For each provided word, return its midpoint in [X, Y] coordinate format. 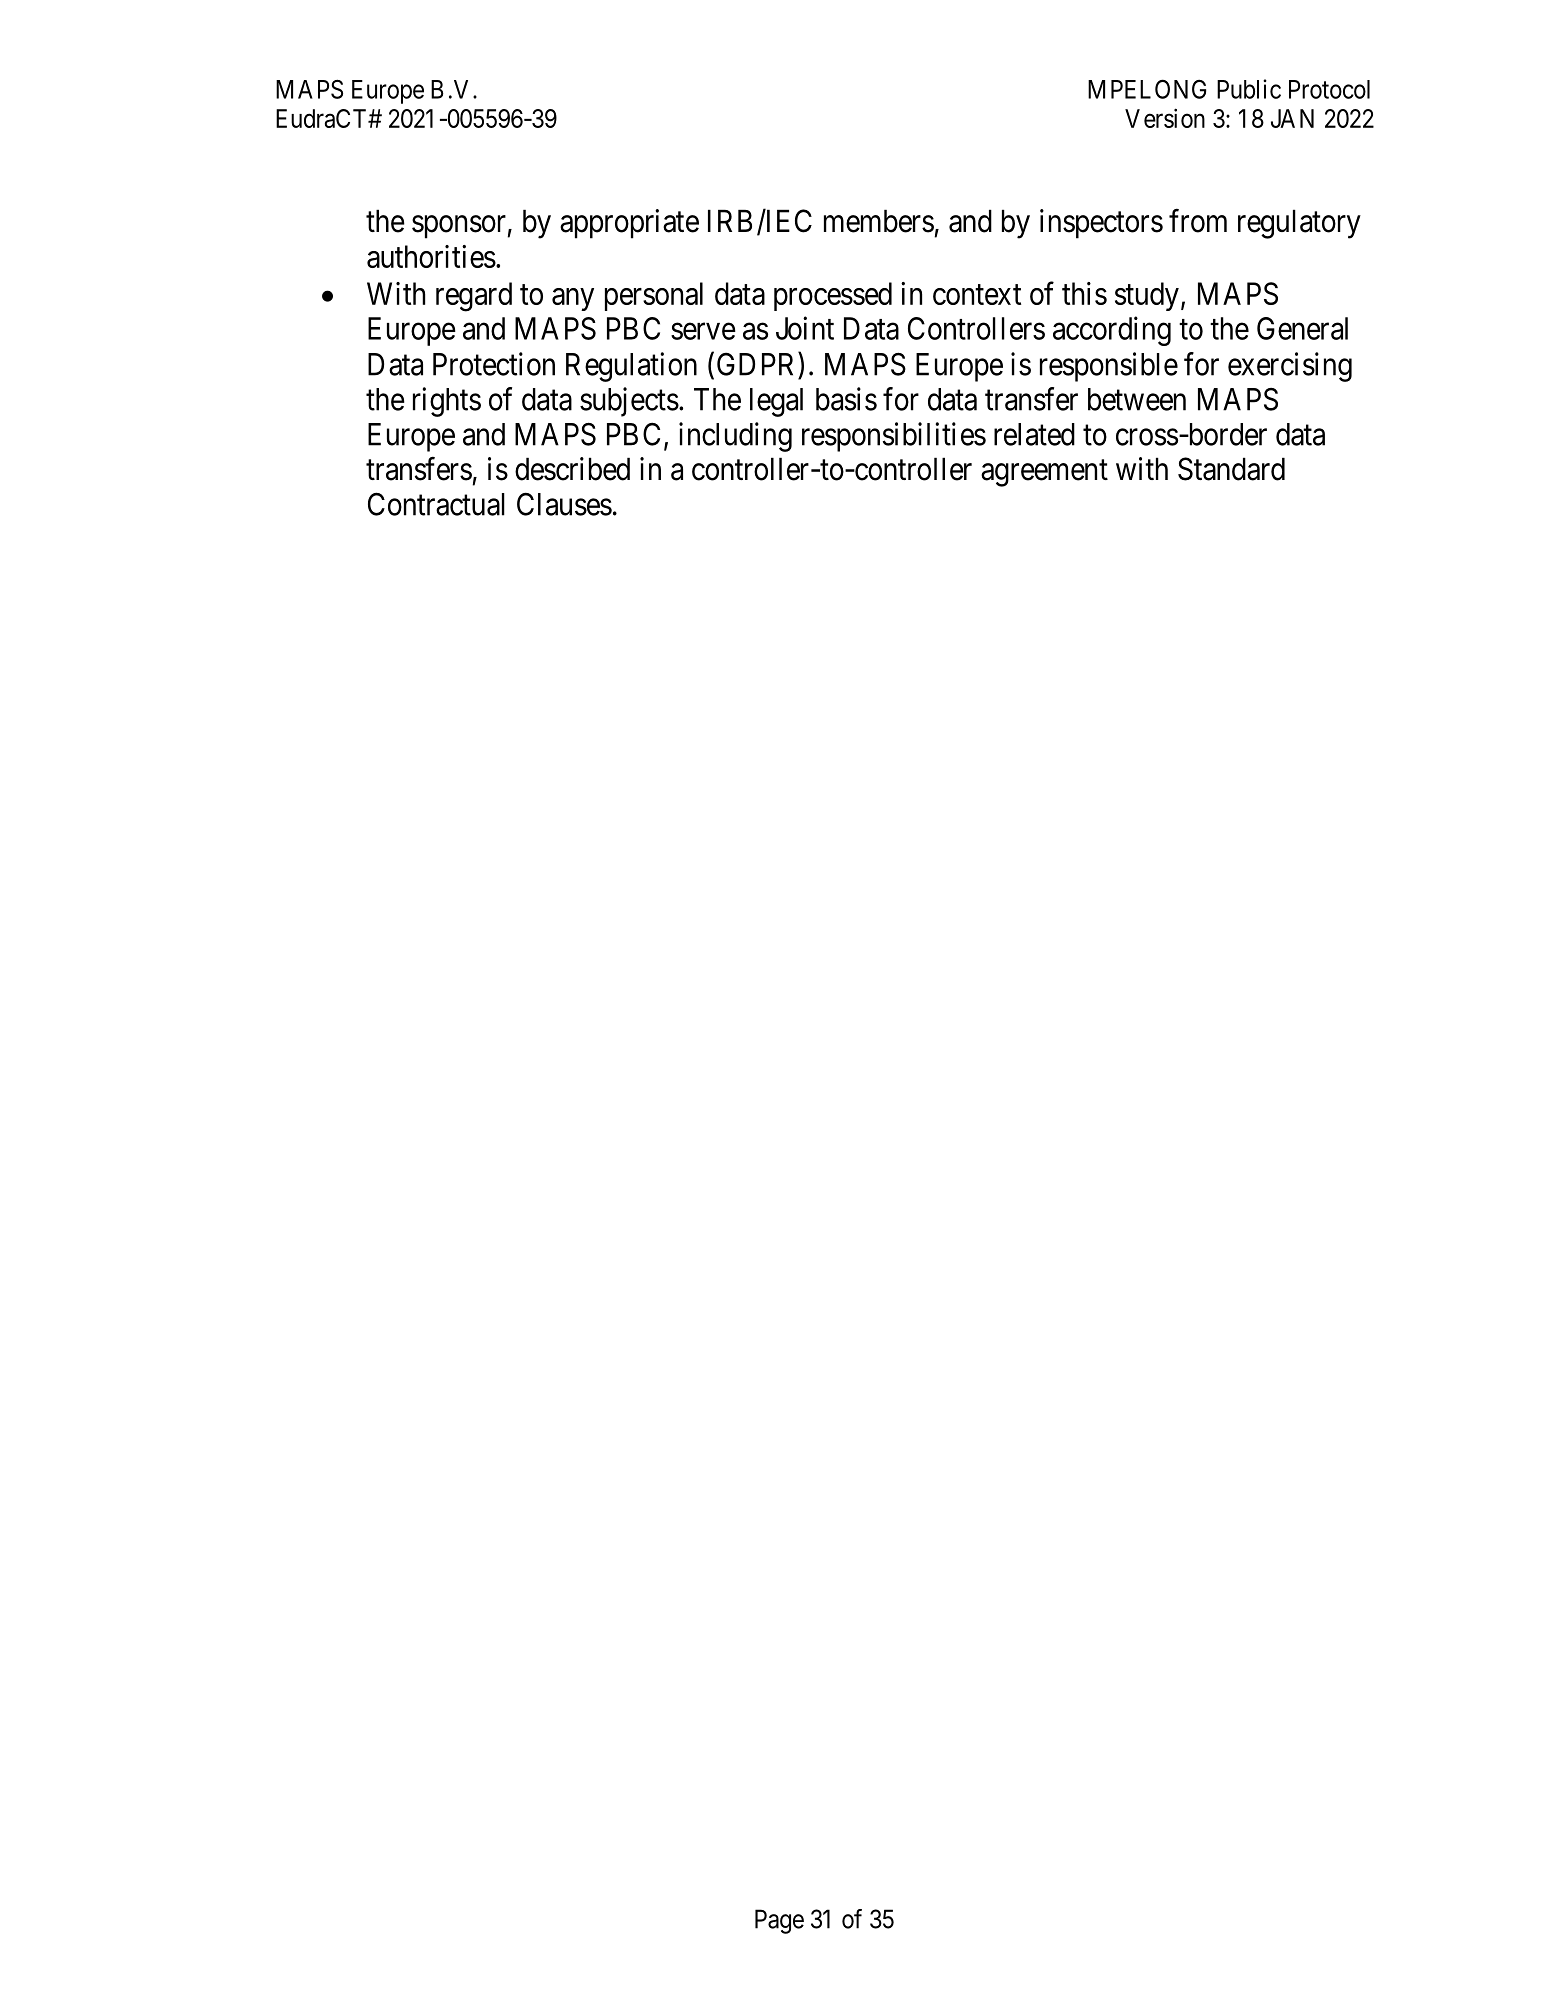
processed [833, 296]
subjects [629, 402]
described [572, 469]
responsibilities [894, 437]
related [1034, 434]
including [735, 437]
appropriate [629, 224]
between [1137, 399]
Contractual [436, 504]
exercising [1290, 367]
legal [776, 402]
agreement [1044, 473]
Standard [1231, 469]
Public [1249, 89]
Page [779, 1921]
